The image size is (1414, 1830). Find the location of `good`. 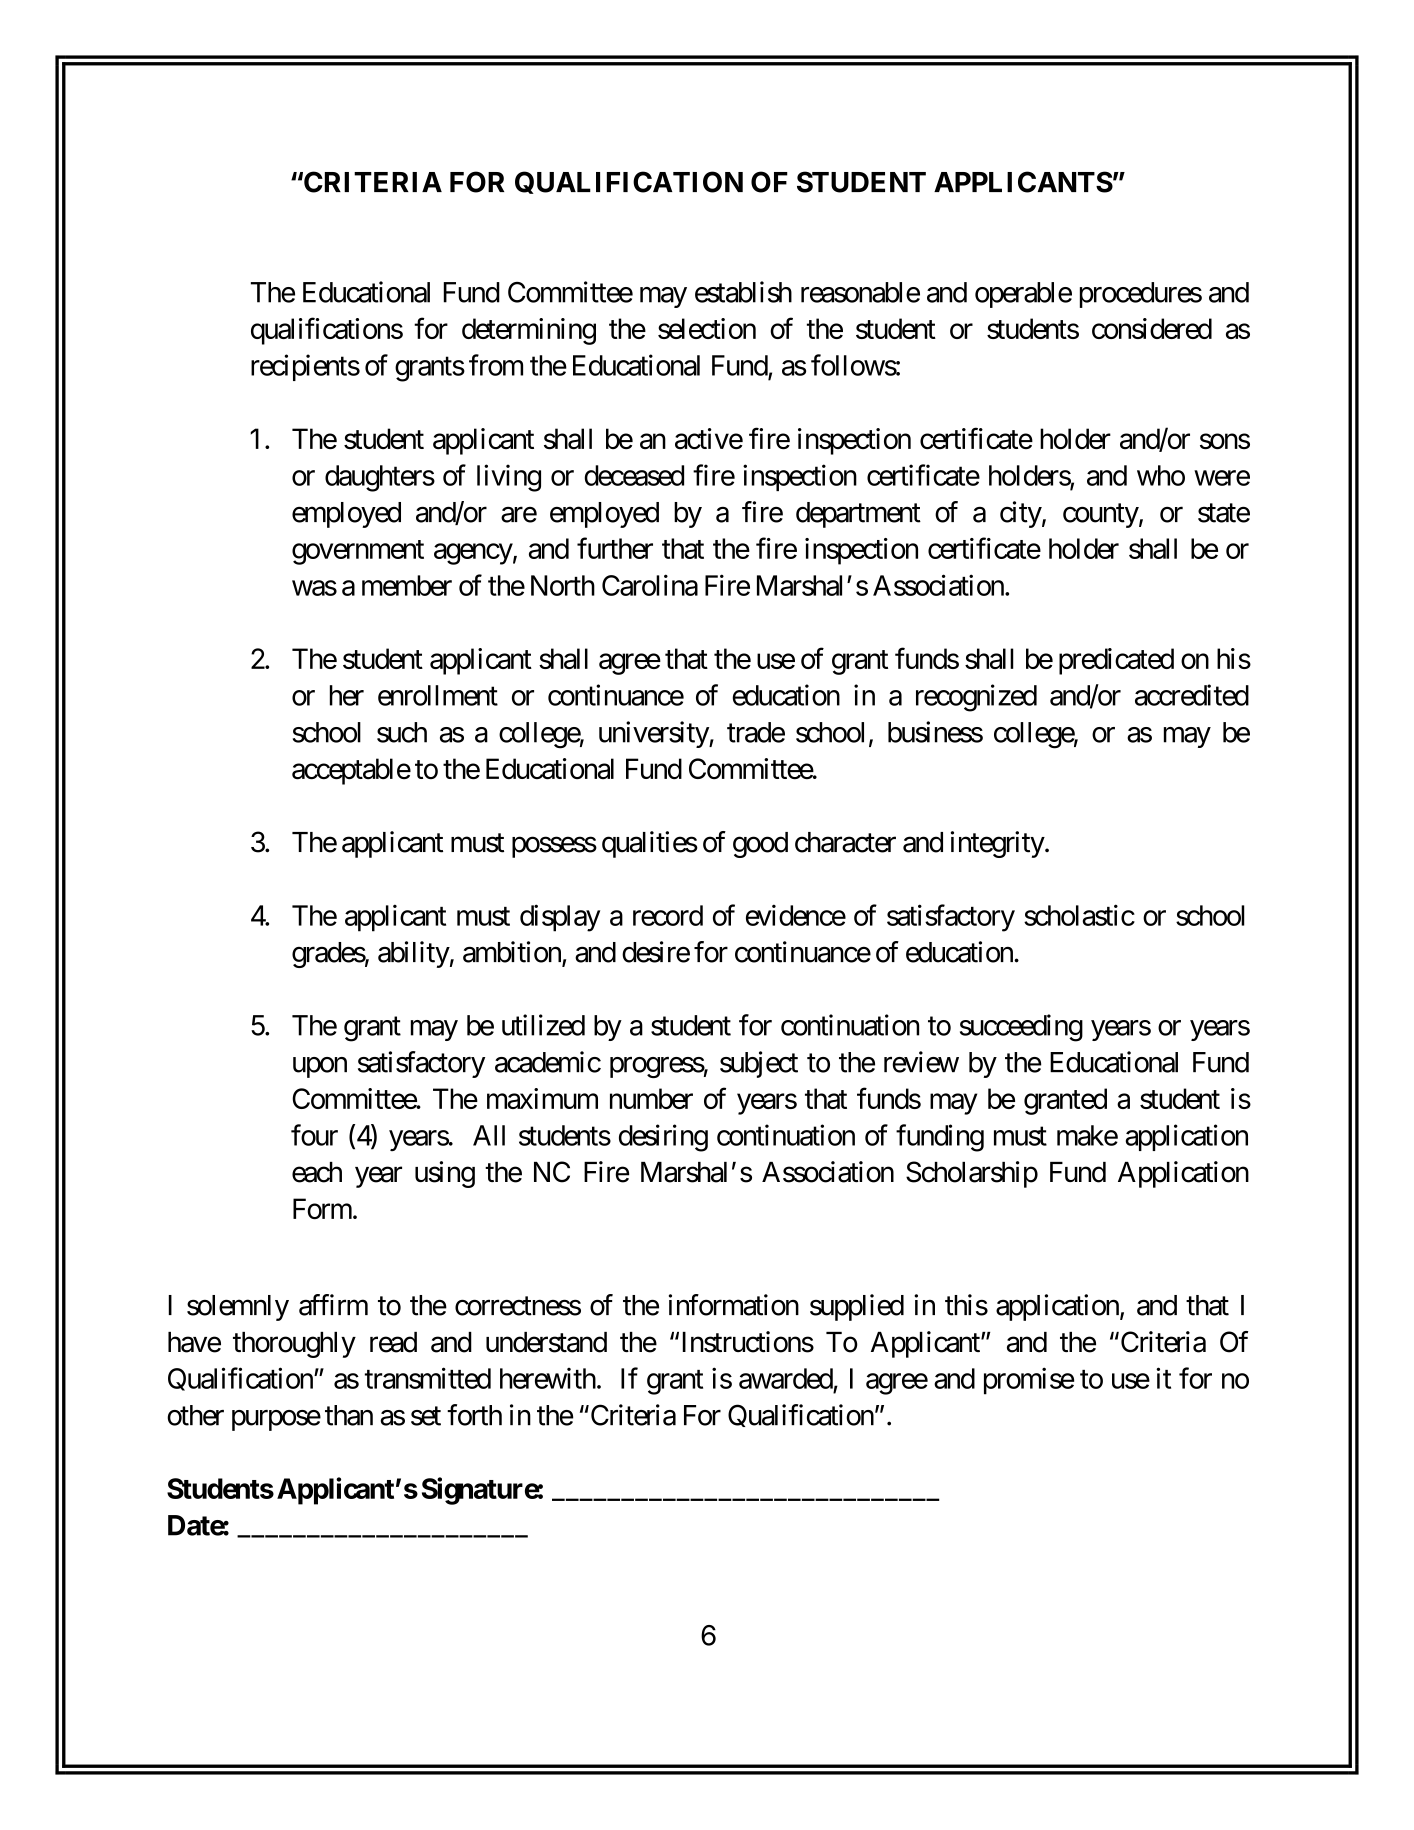

good is located at coordinates (760, 845).
